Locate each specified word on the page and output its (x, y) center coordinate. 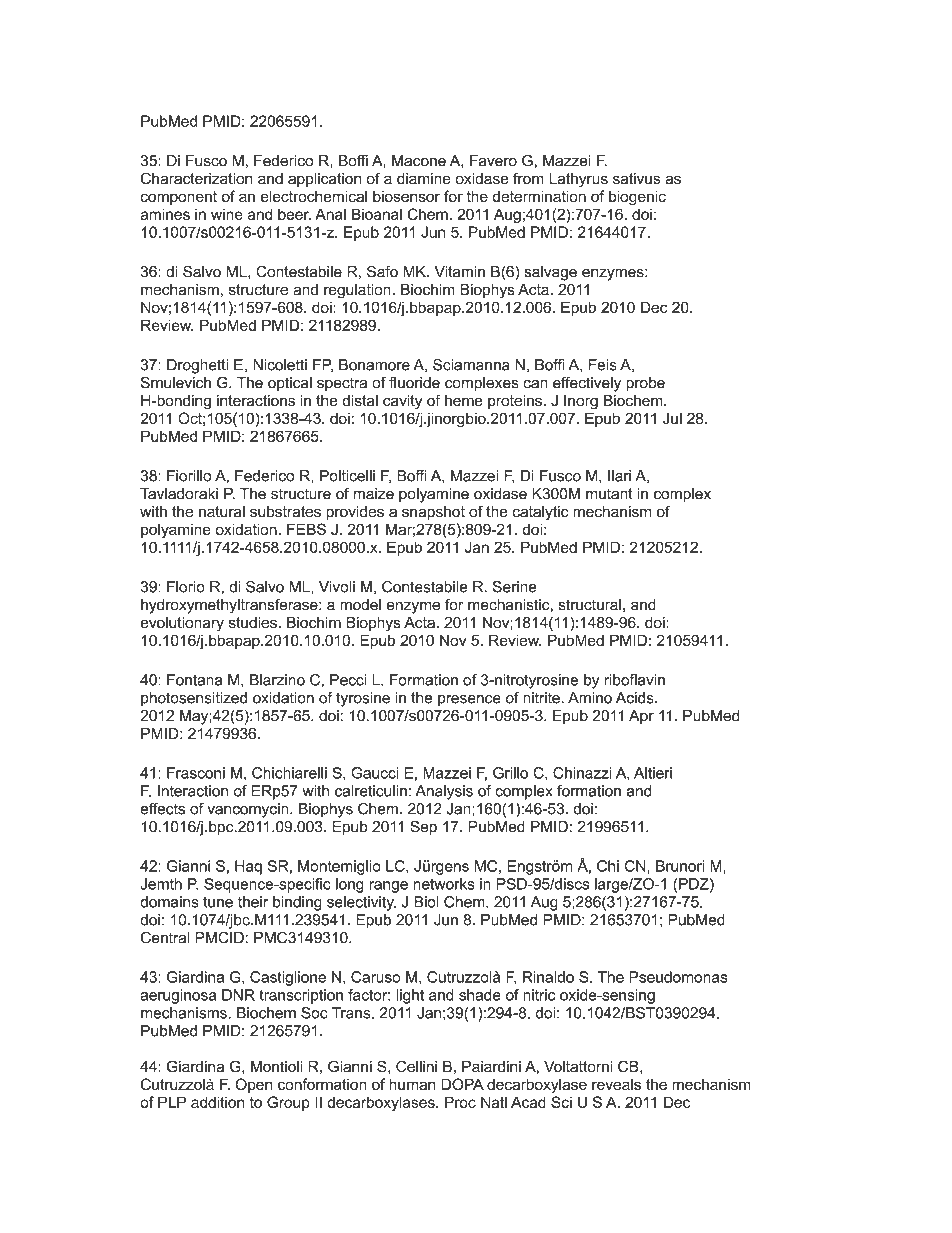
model (360, 605)
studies (254, 623)
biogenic (637, 198)
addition (217, 1102)
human (412, 1084)
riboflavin (634, 680)
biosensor (406, 196)
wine (227, 214)
